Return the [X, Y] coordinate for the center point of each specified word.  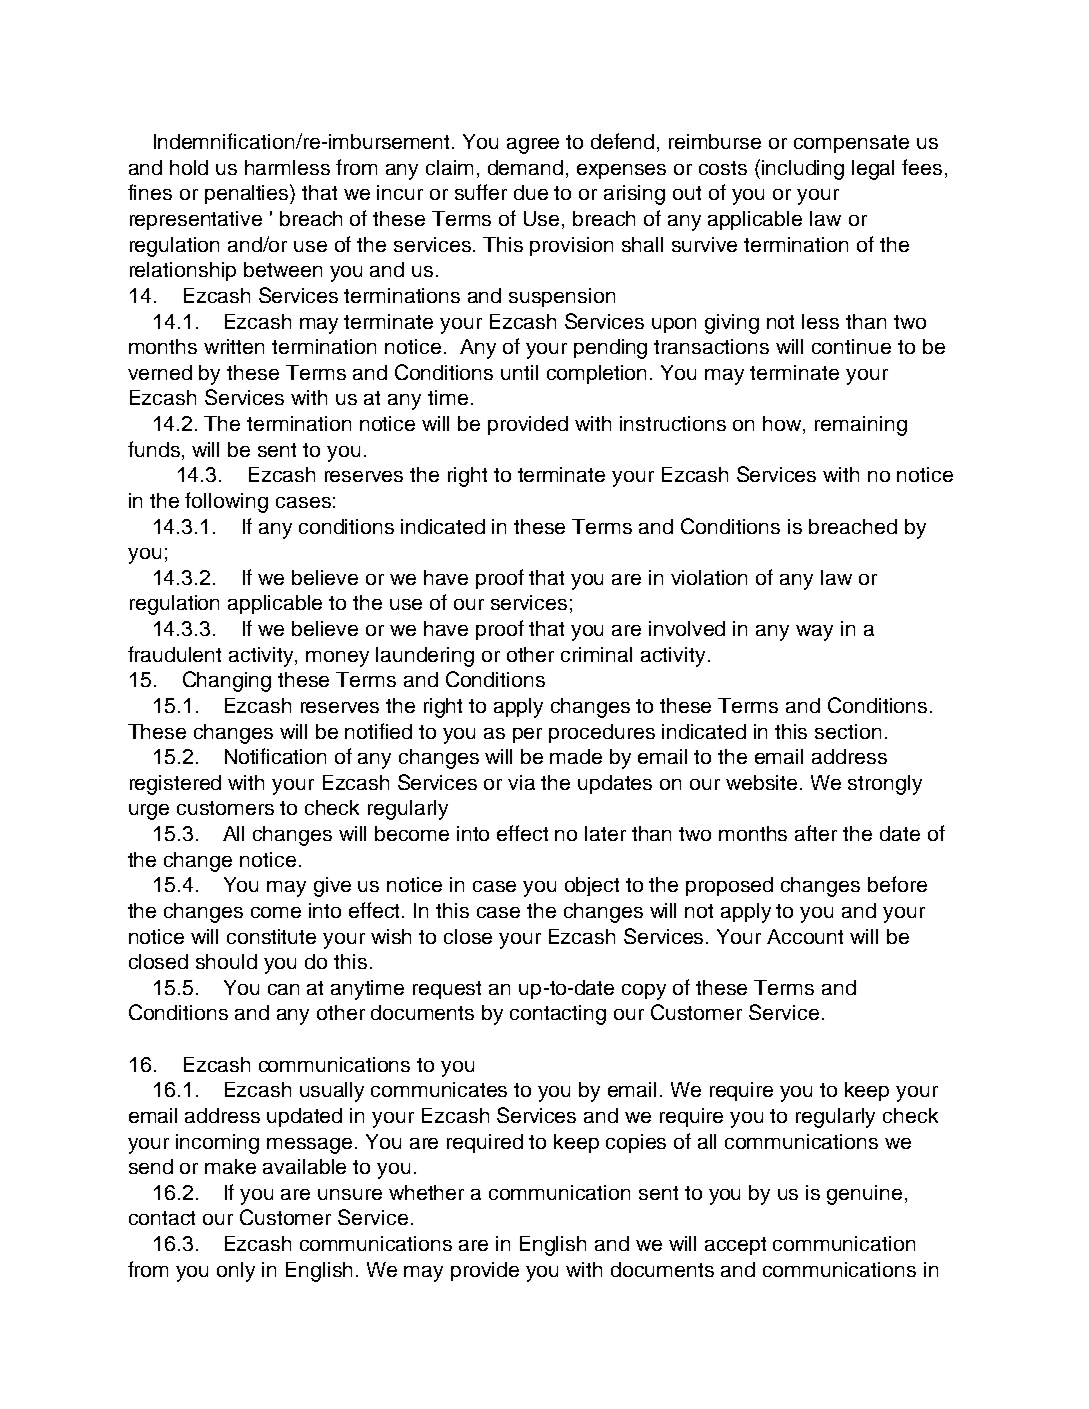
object [592, 886]
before [897, 884]
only [236, 1272]
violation [709, 577]
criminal [596, 654]
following [226, 502]
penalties [248, 194]
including [803, 170]
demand [525, 167]
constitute [271, 936]
